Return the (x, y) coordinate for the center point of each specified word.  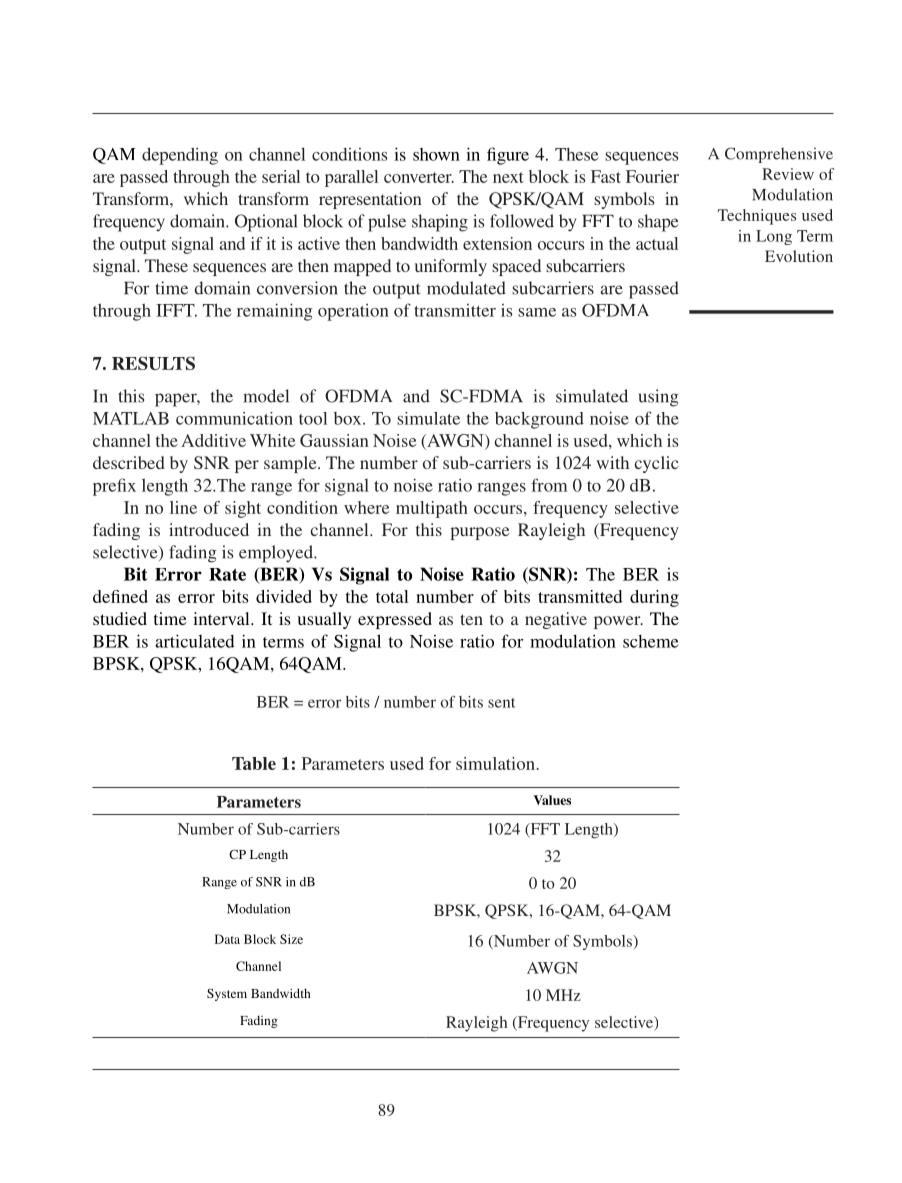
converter (419, 177)
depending (180, 156)
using (659, 398)
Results (153, 363)
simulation (496, 763)
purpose (480, 533)
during (654, 598)
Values (552, 800)
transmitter (455, 310)
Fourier (652, 176)
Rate (227, 574)
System (227, 994)
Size (291, 939)
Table (254, 763)
